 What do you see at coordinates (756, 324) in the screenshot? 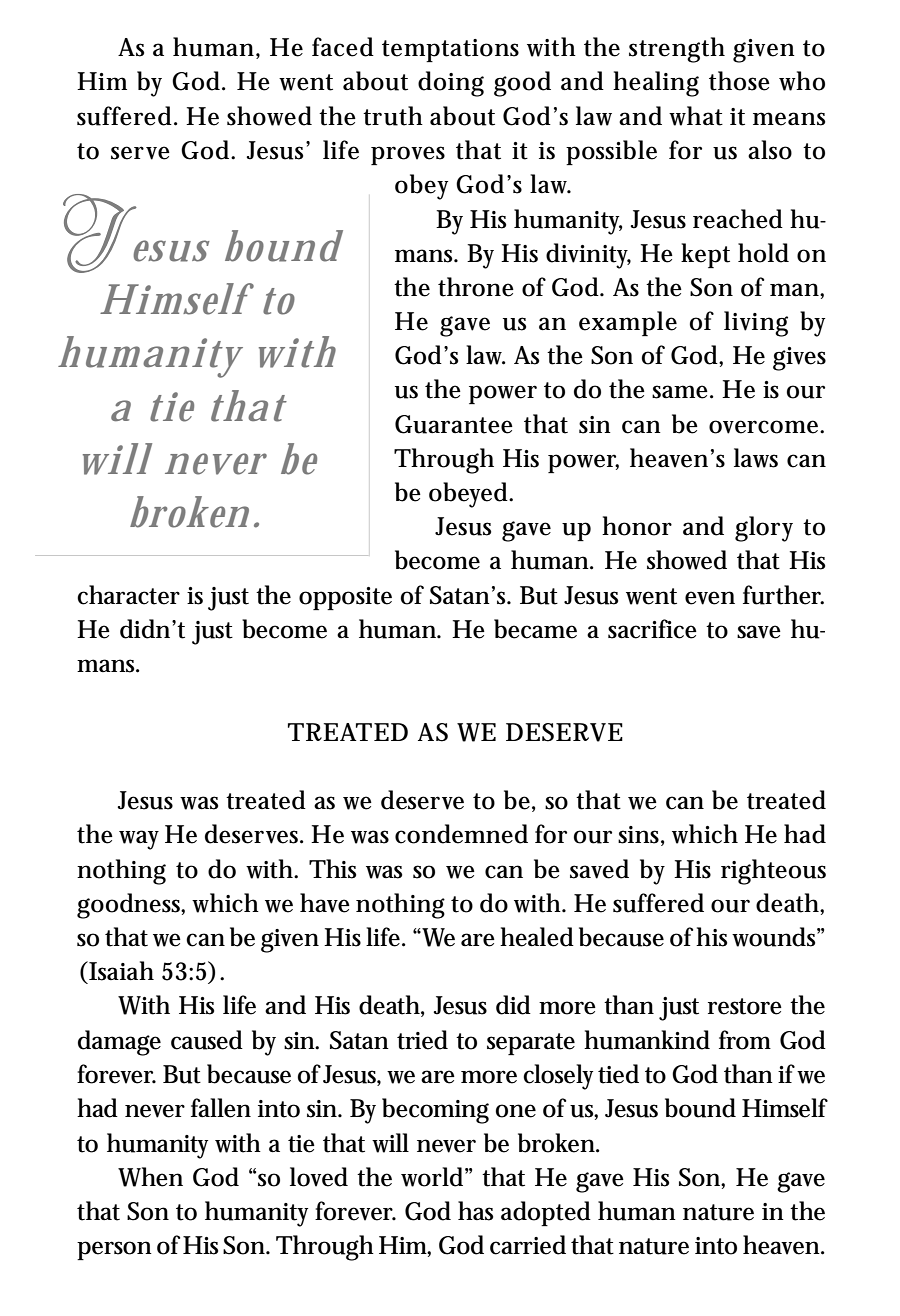
I see `living` at bounding box center [756, 324].
